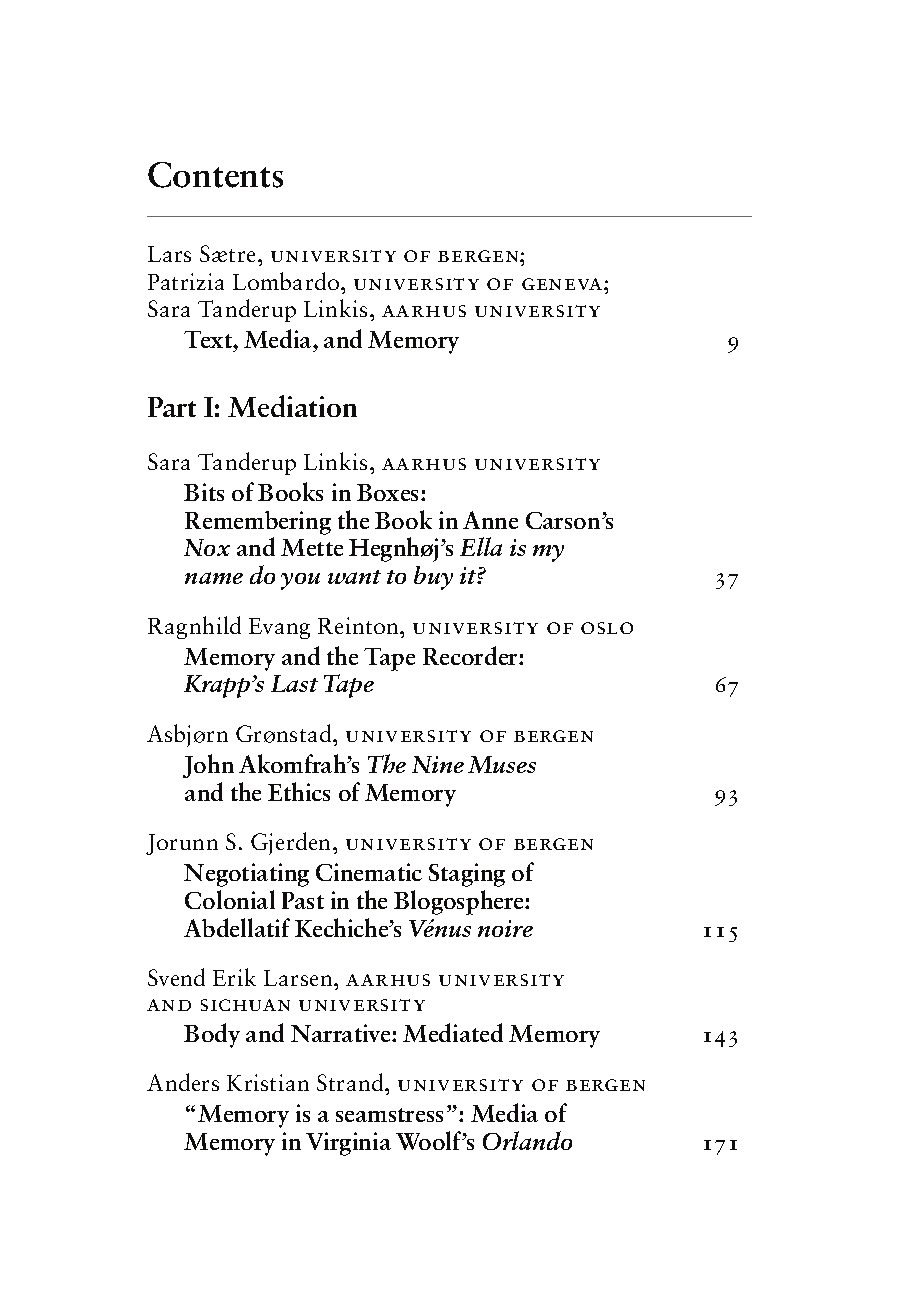 The width and height of the image is (924, 1308). I want to click on GENEVA, so click(563, 284).
